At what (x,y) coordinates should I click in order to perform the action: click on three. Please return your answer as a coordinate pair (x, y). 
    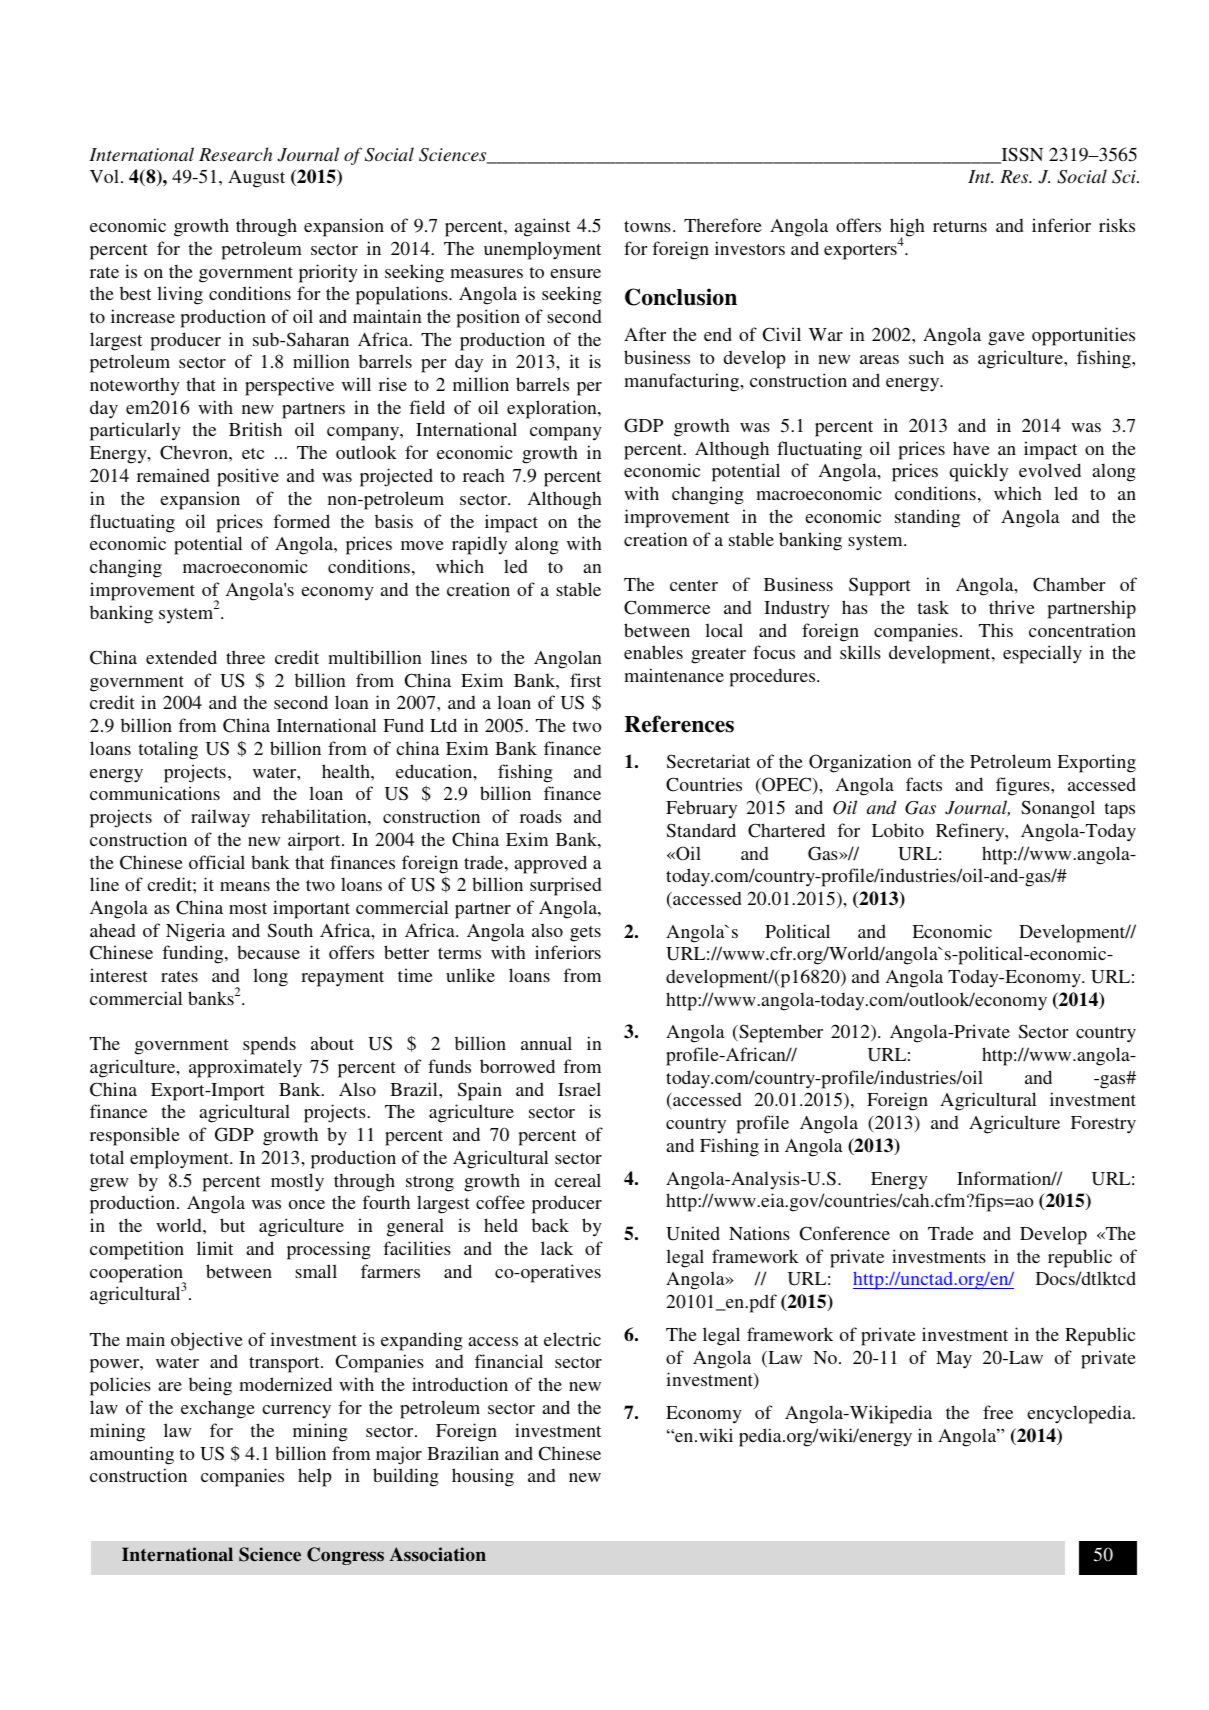
    Looking at the image, I should click on (245, 657).
